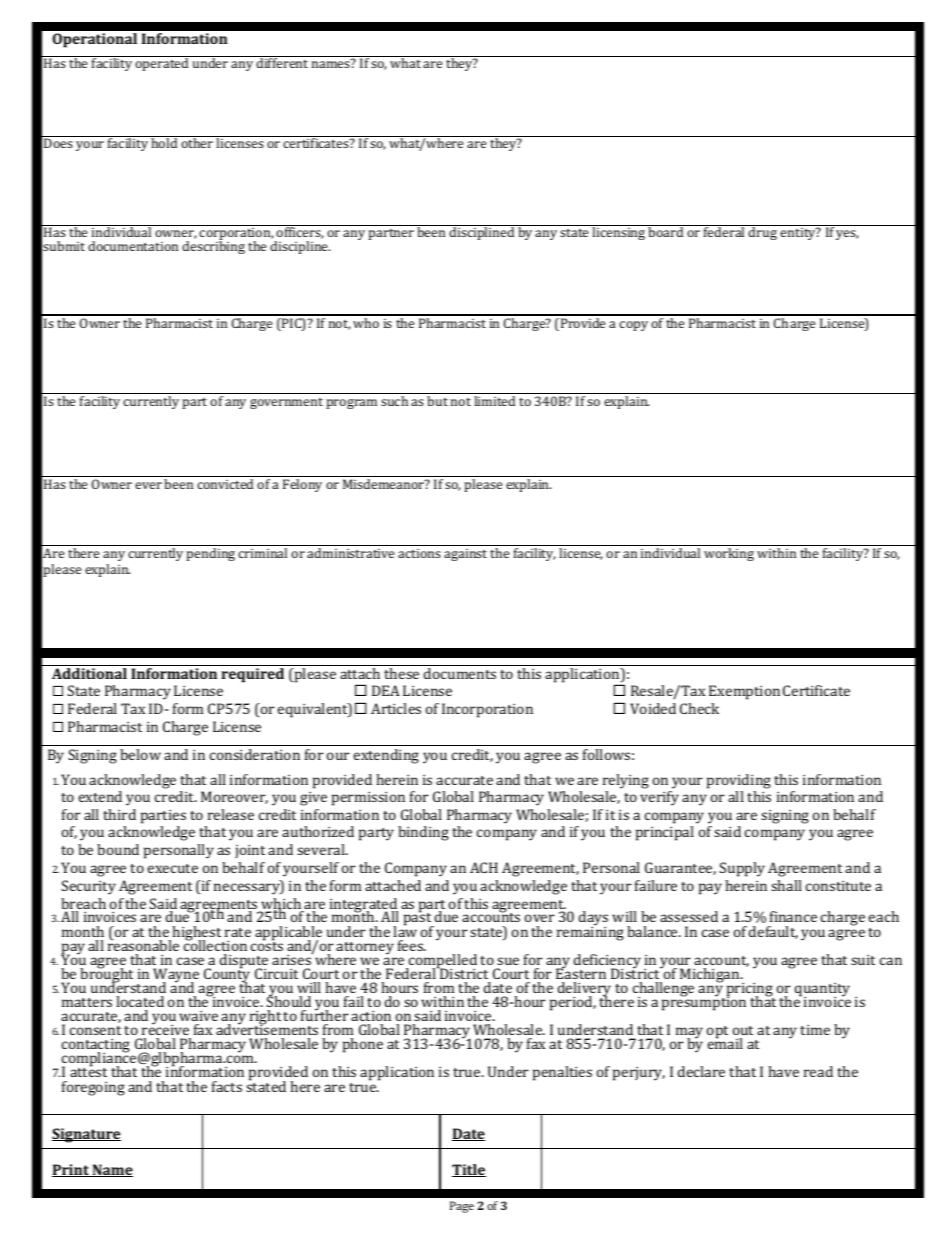 The height and width of the screenshot is (1233, 952). I want to click on Print, so click(71, 1170).
